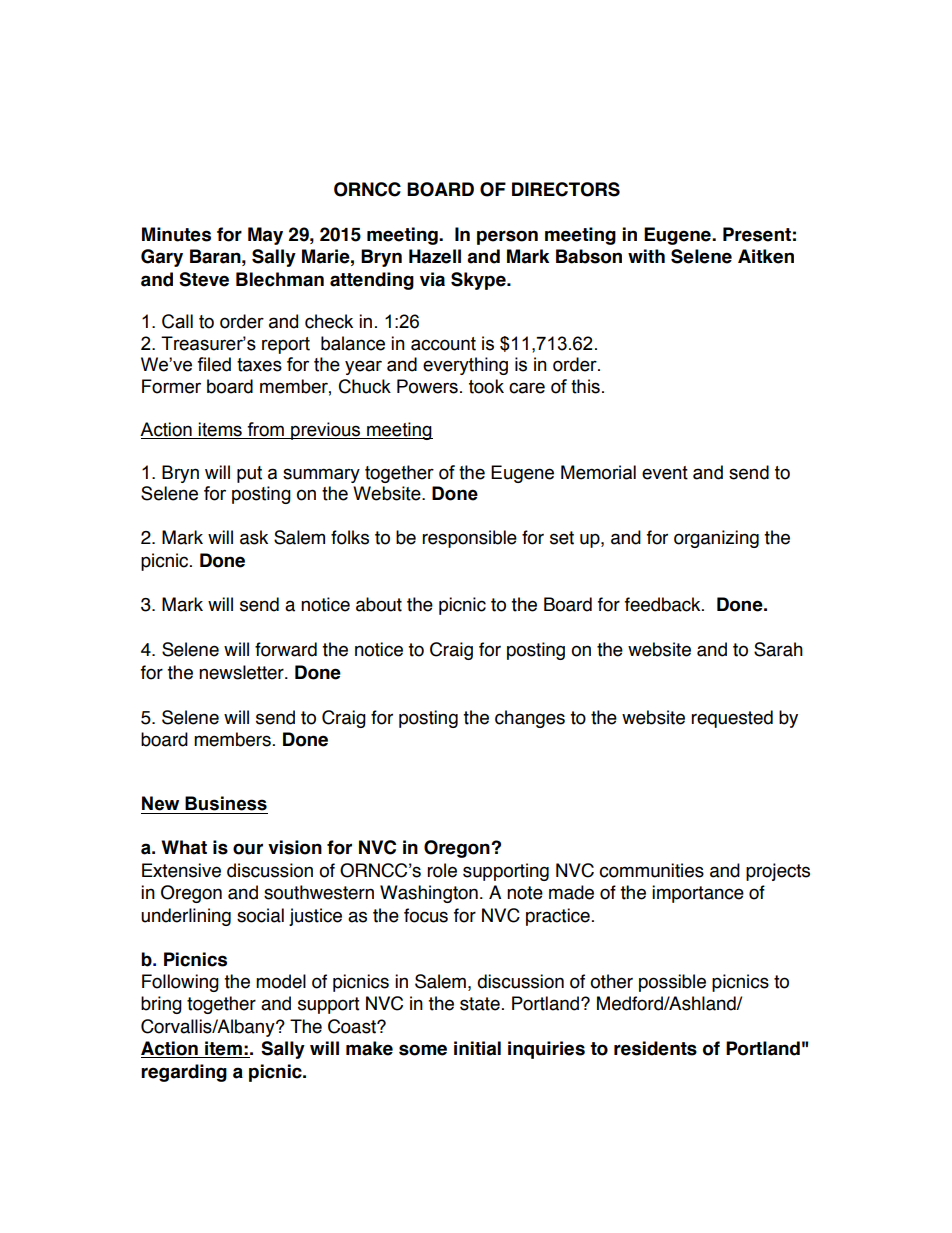  I want to click on regarding, so click(184, 1073).
